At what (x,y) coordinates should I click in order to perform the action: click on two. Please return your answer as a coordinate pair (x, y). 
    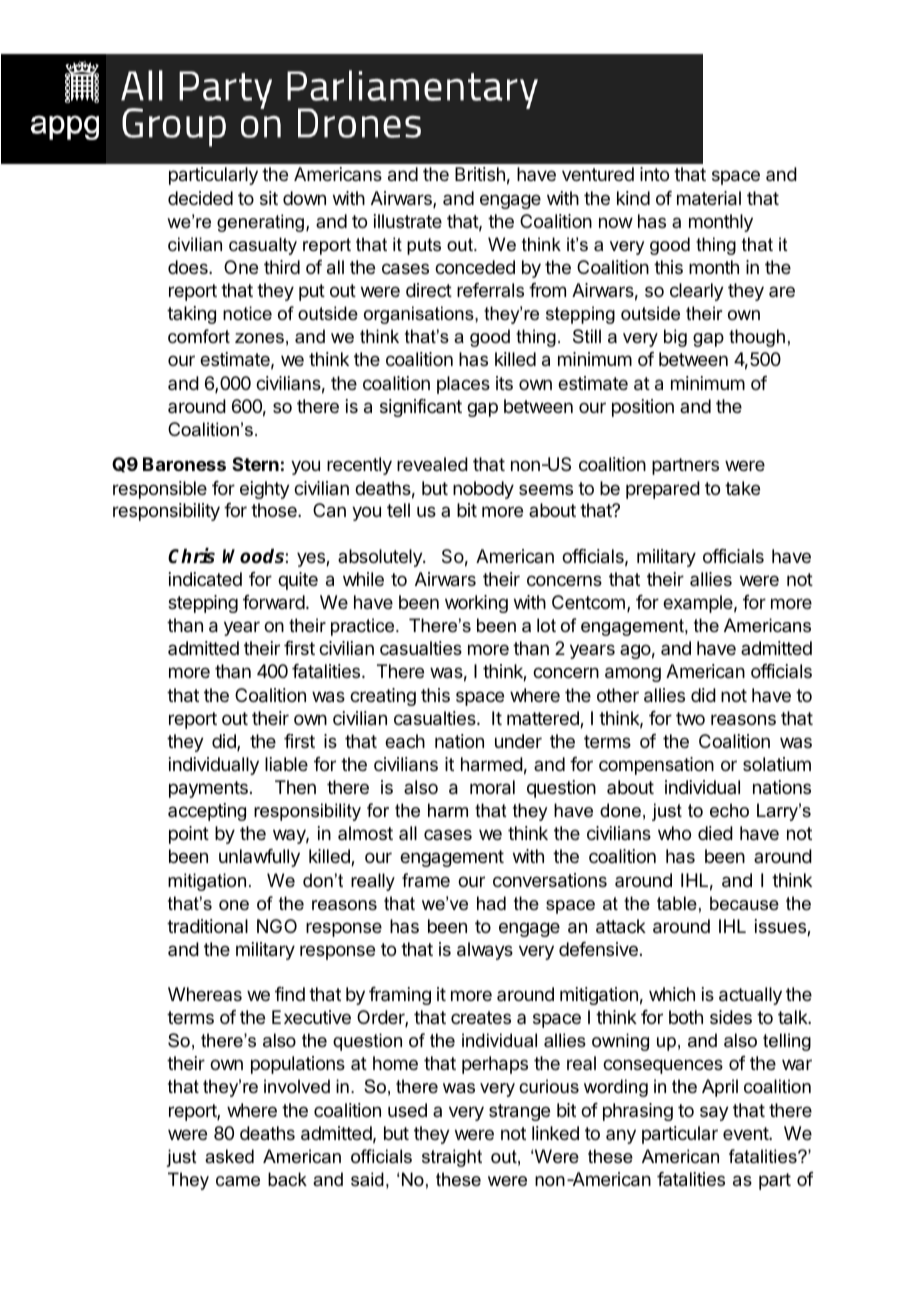
    Looking at the image, I should click on (690, 718).
